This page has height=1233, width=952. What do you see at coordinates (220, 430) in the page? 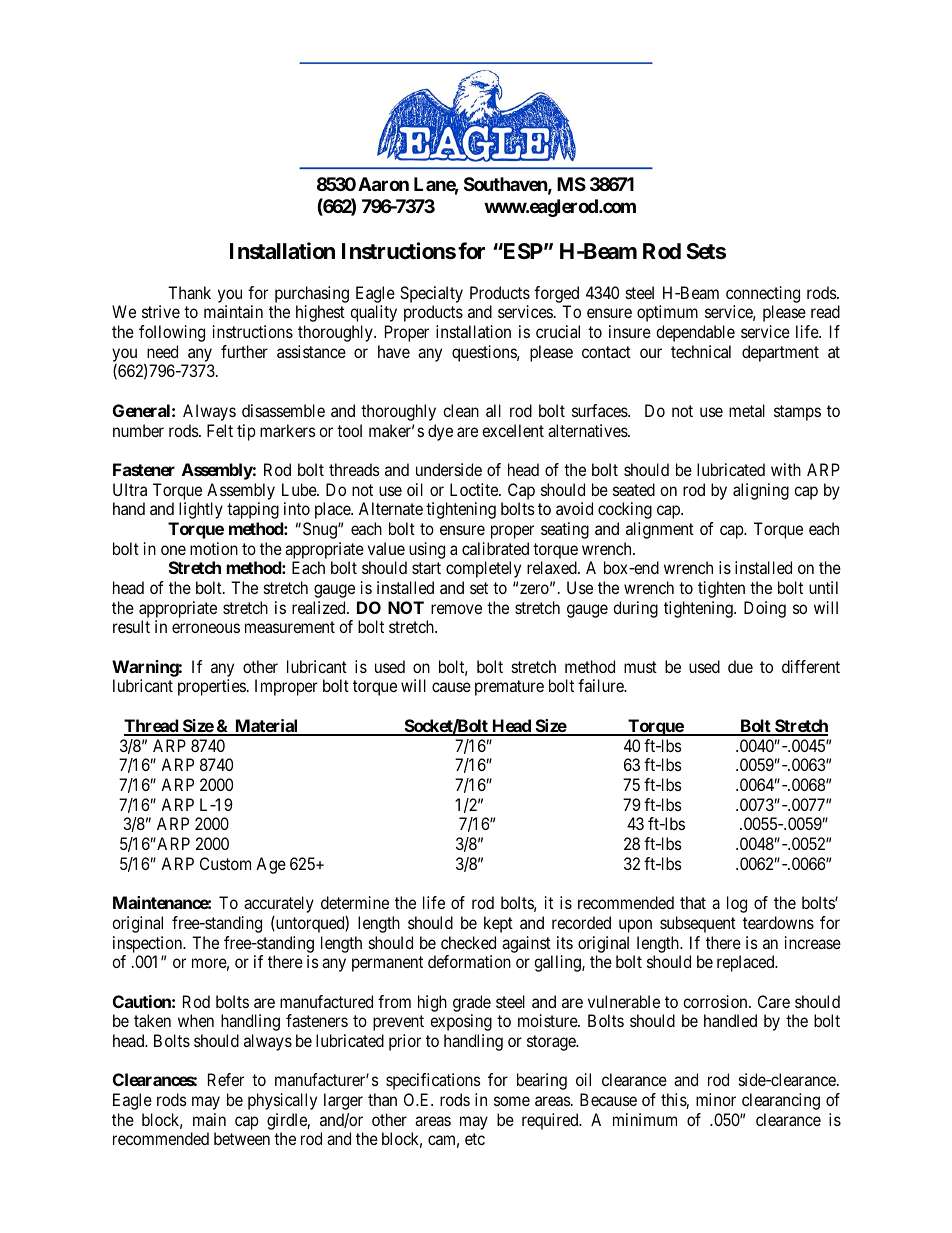
I see `Felt` at bounding box center [220, 430].
